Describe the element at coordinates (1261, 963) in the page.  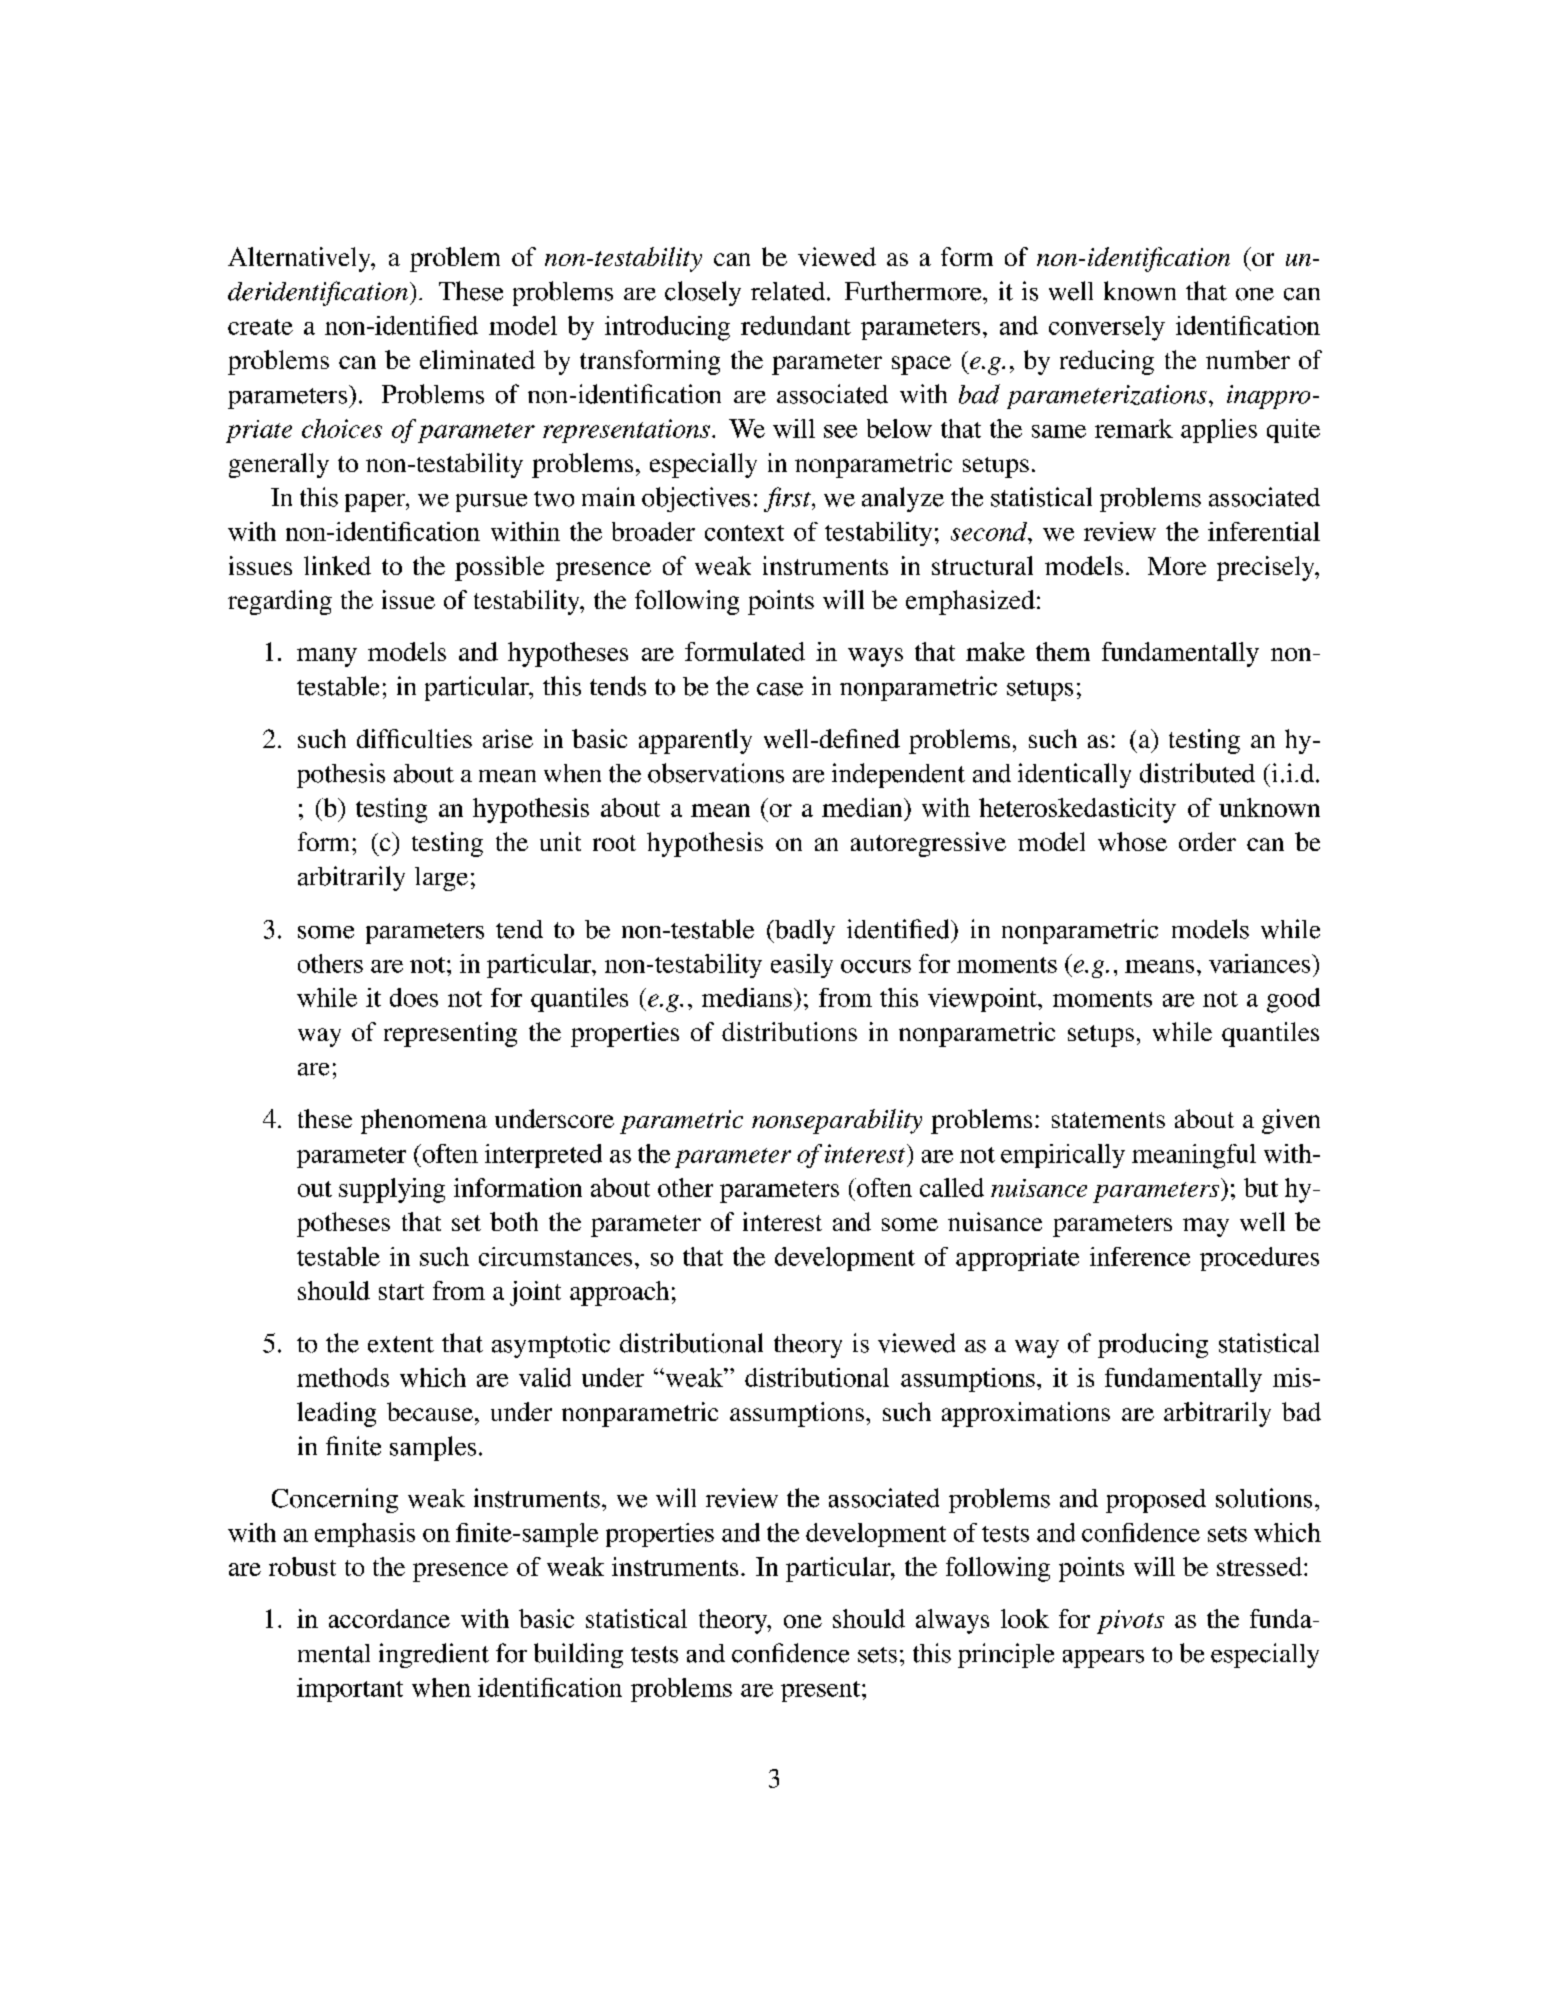
I see `variances` at that location.
